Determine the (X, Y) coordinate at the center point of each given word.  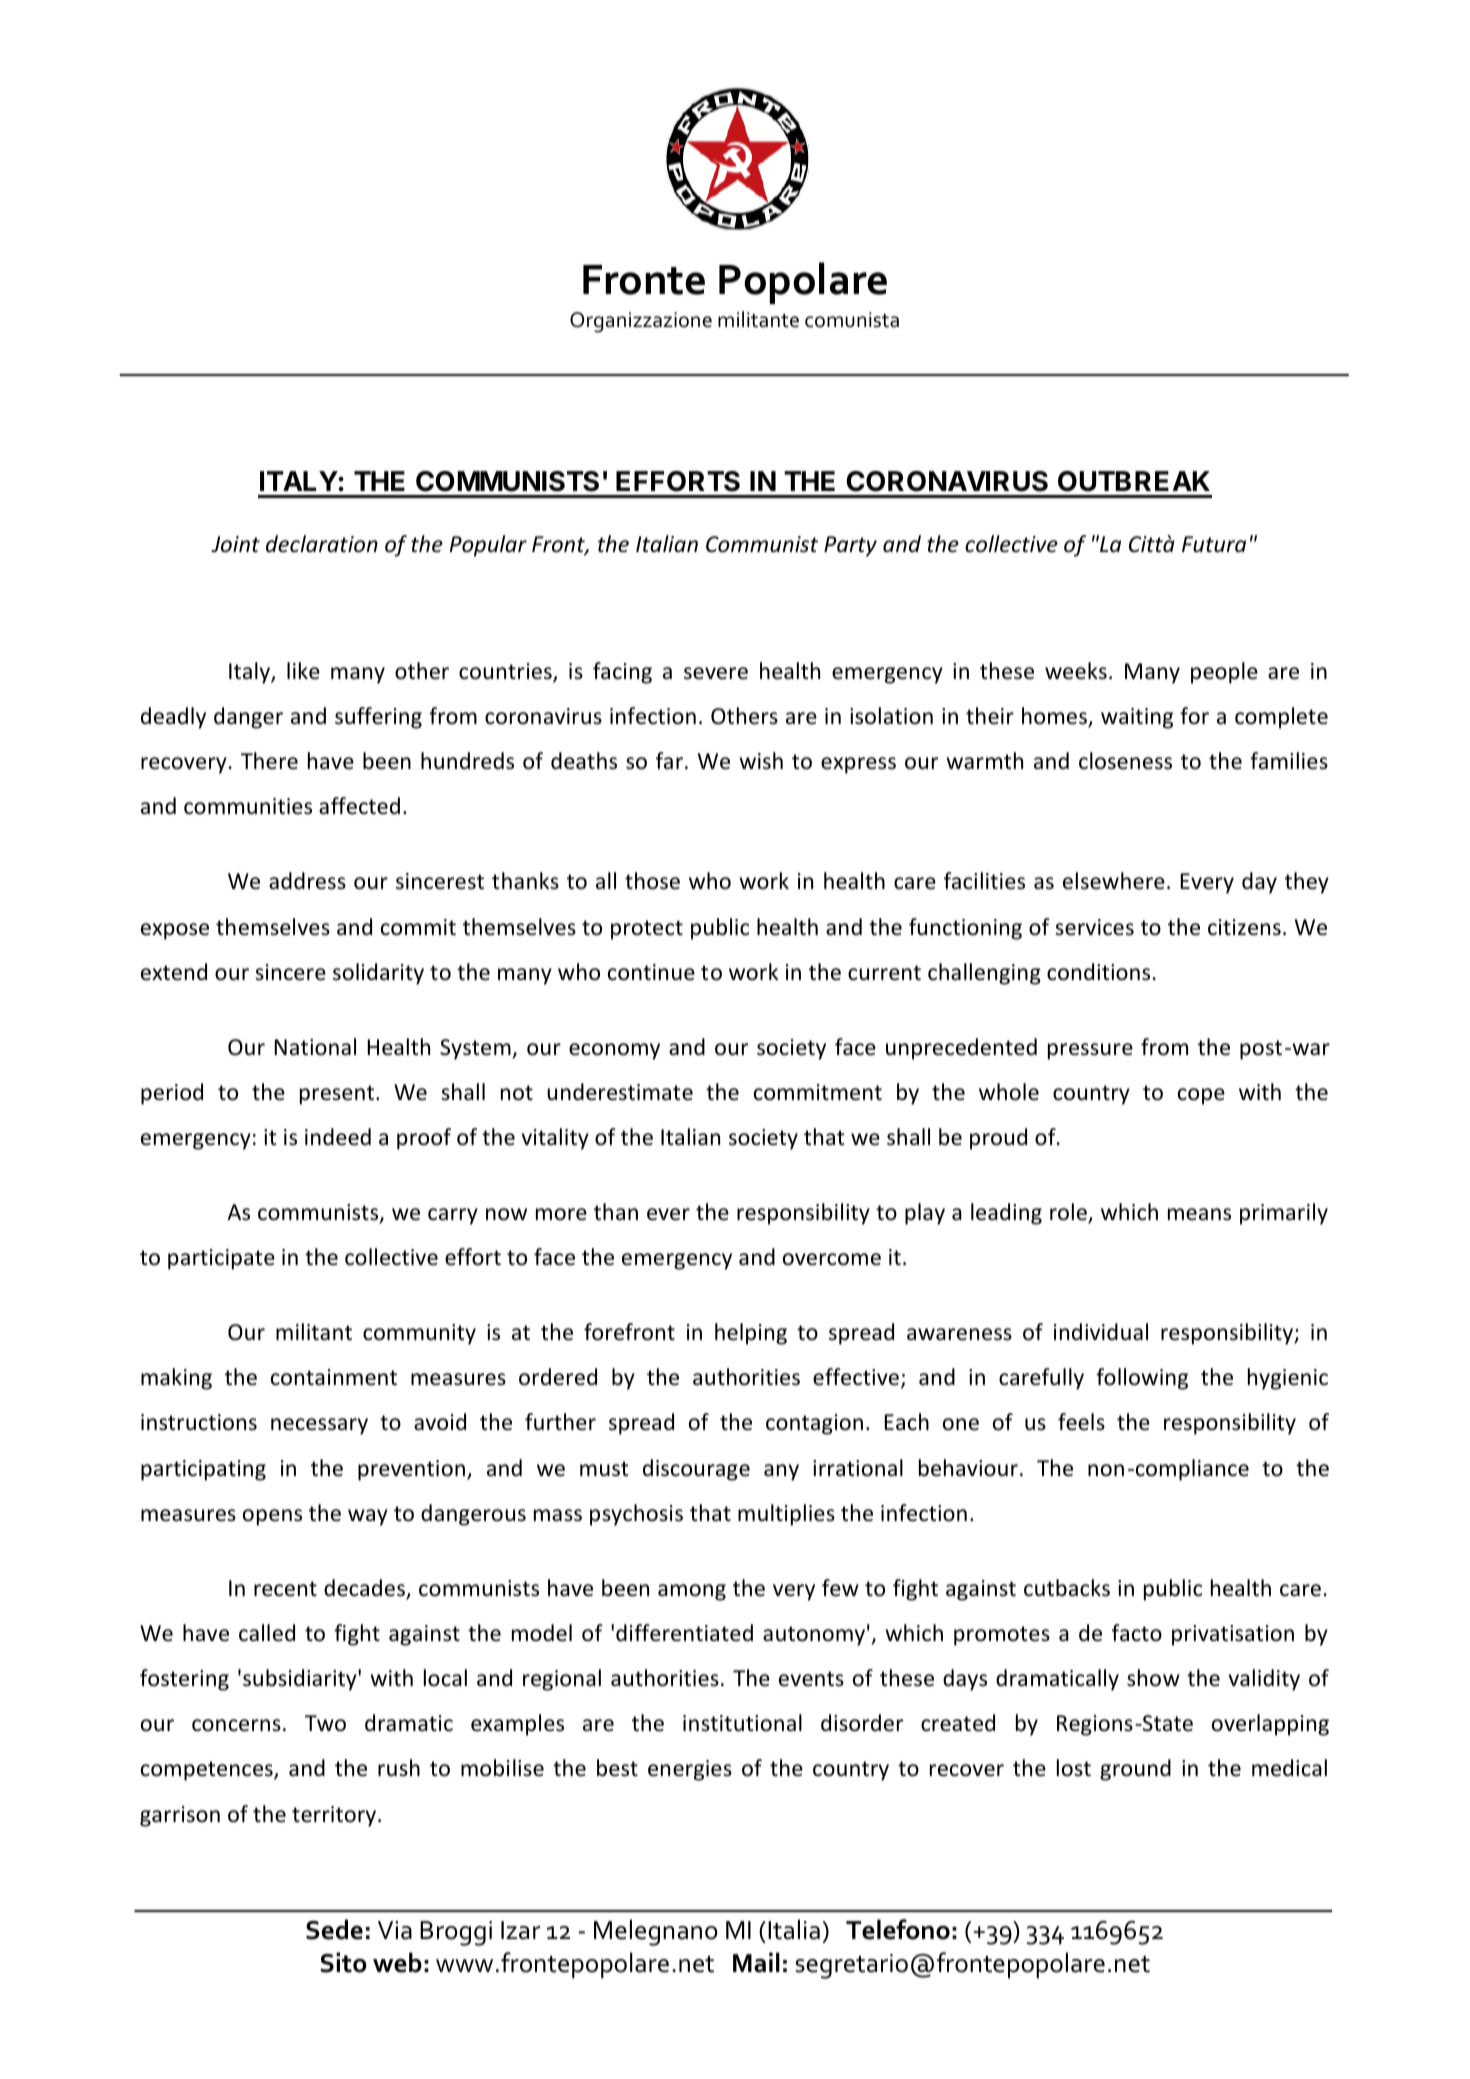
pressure (1090, 1051)
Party (850, 546)
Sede (334, 1929)
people (1224, 673)
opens (272, 1517)
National (315, 1047)
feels (1081, 1422)
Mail (756, 1962)
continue (651, 972)
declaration (322, 544)
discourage (696, 1470)
